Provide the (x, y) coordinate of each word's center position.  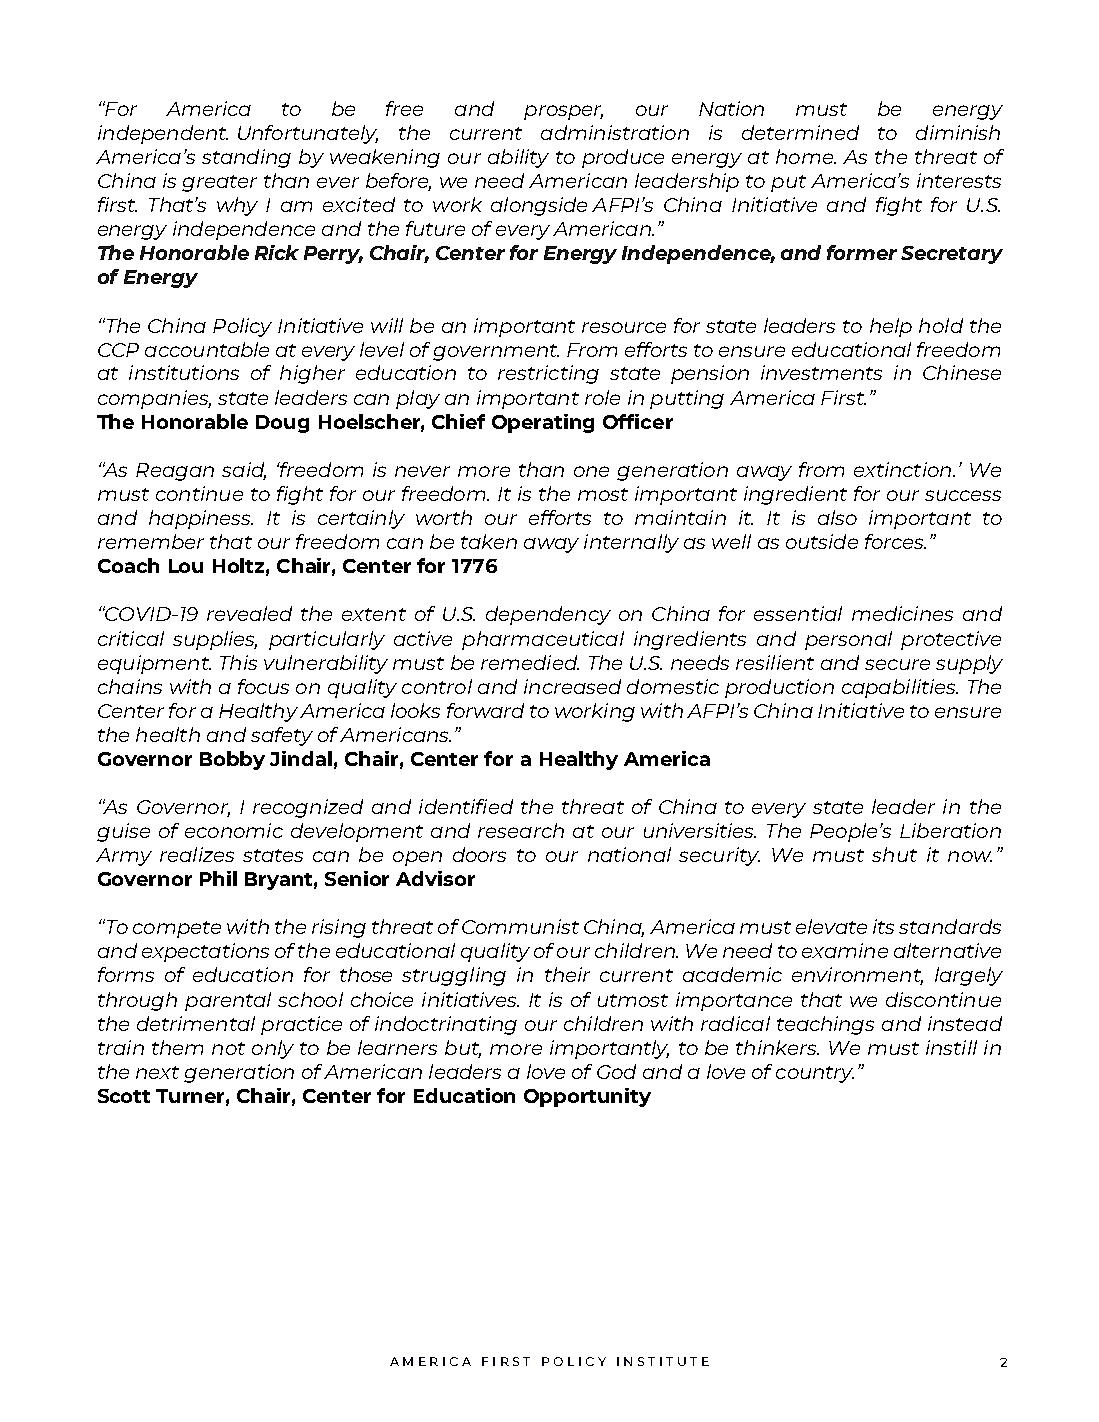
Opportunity (587, 1097)
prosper (563, 112)
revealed (249, 613)
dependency (548, 615)
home (805, 156)
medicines (902, 613)
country (815, 1074)
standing (246, 158)
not (228, 1048)
